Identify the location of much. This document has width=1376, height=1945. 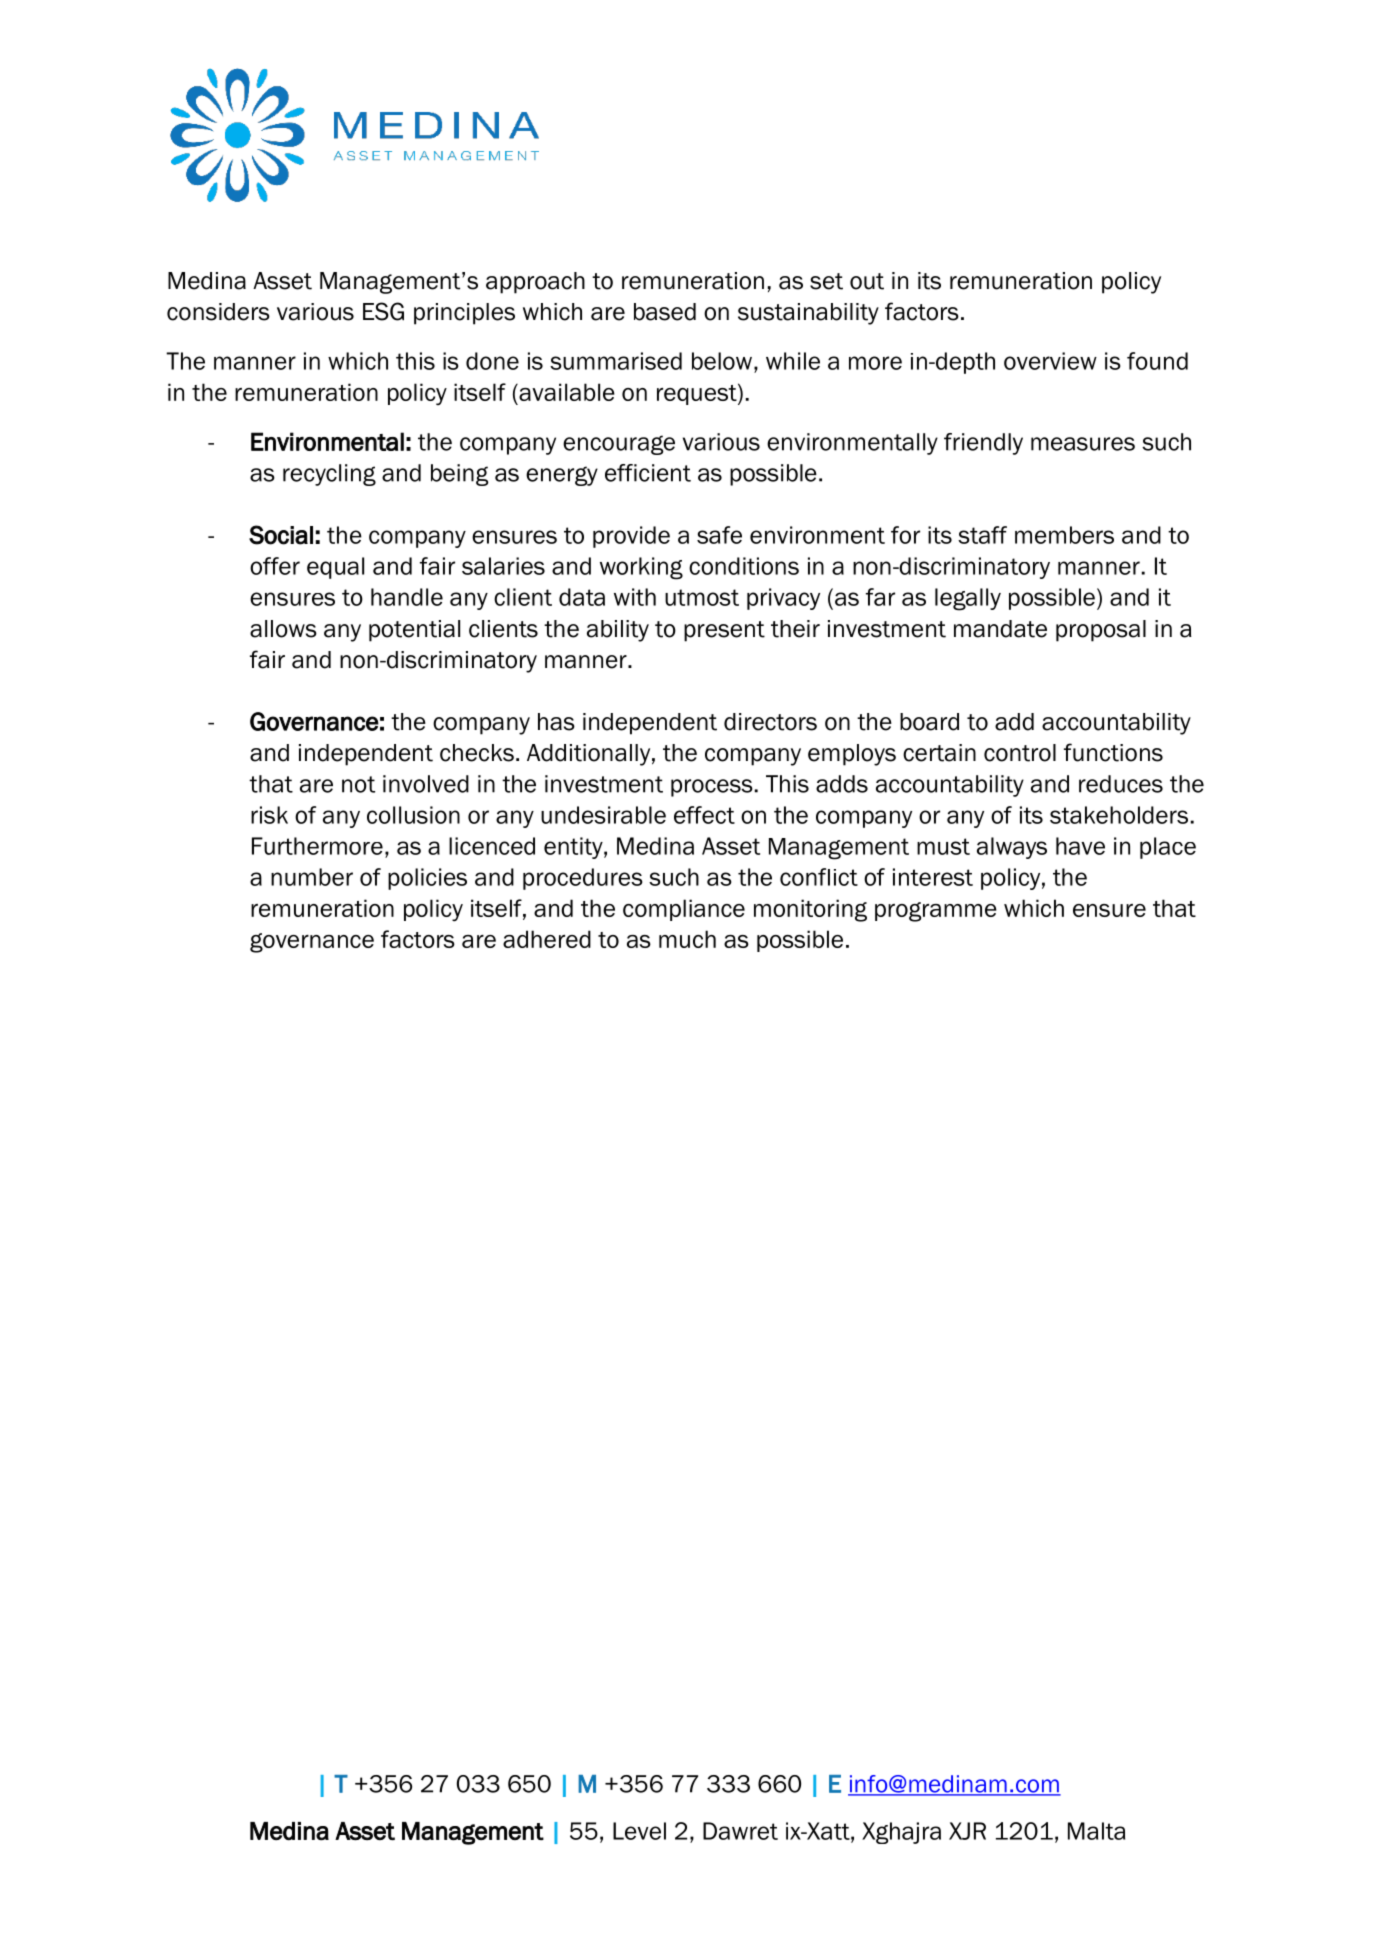
(687, 939).
